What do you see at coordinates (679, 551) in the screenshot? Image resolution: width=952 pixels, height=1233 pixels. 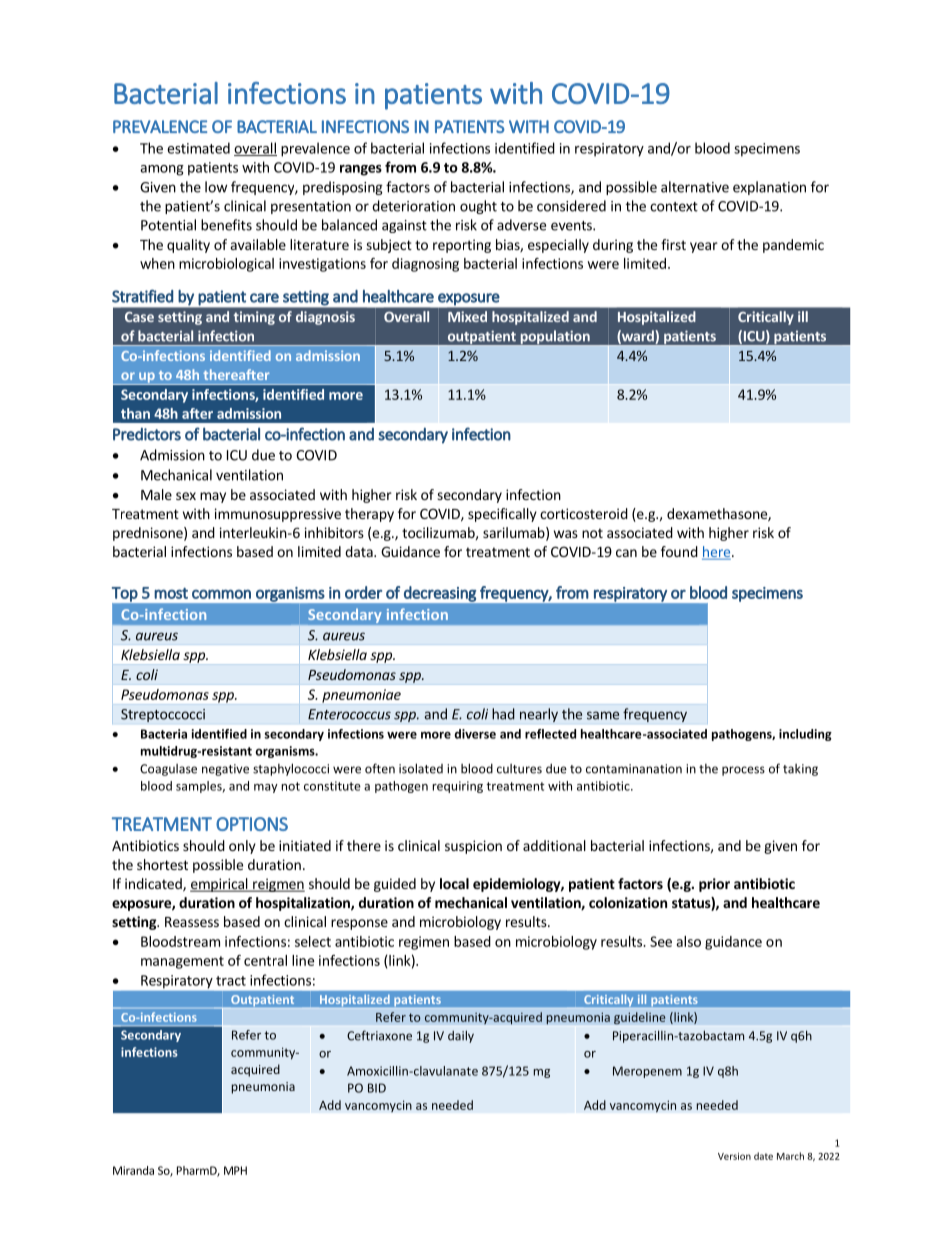 I see `found` at bounding box center [679, 551].
